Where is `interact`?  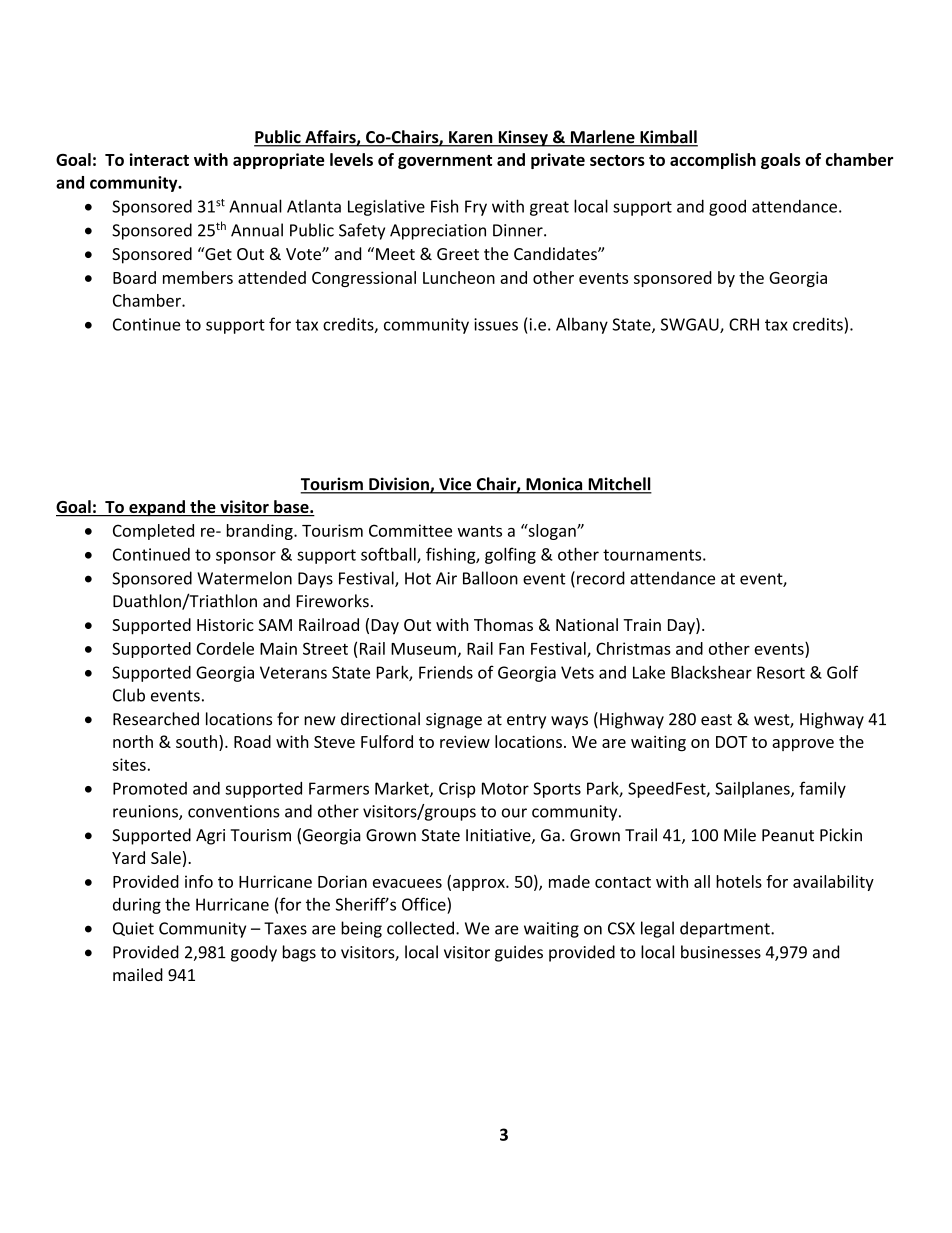
interact is located at coordinates (159, 159).
